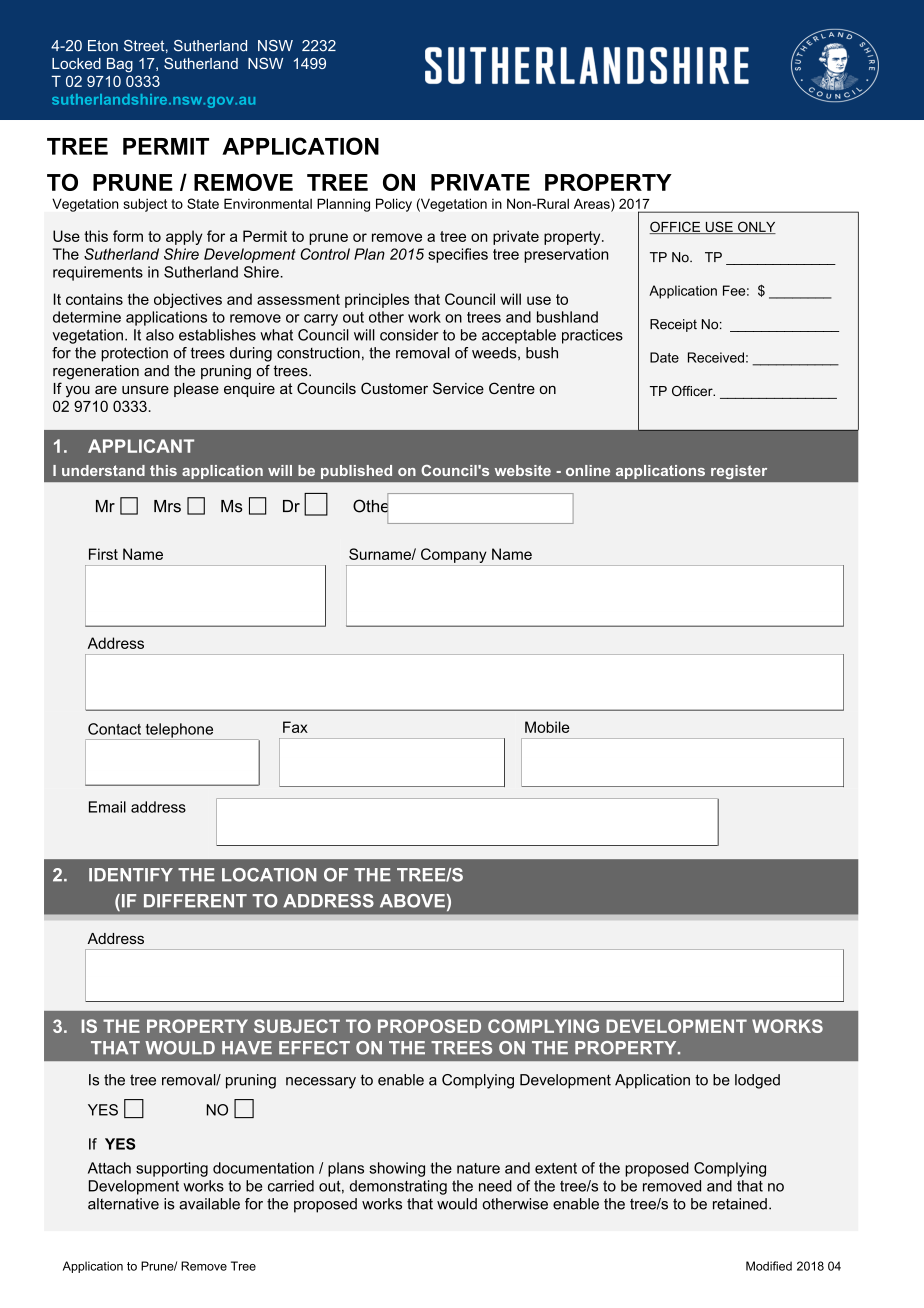  I want to click on ABOVE, so click(412, 901).
